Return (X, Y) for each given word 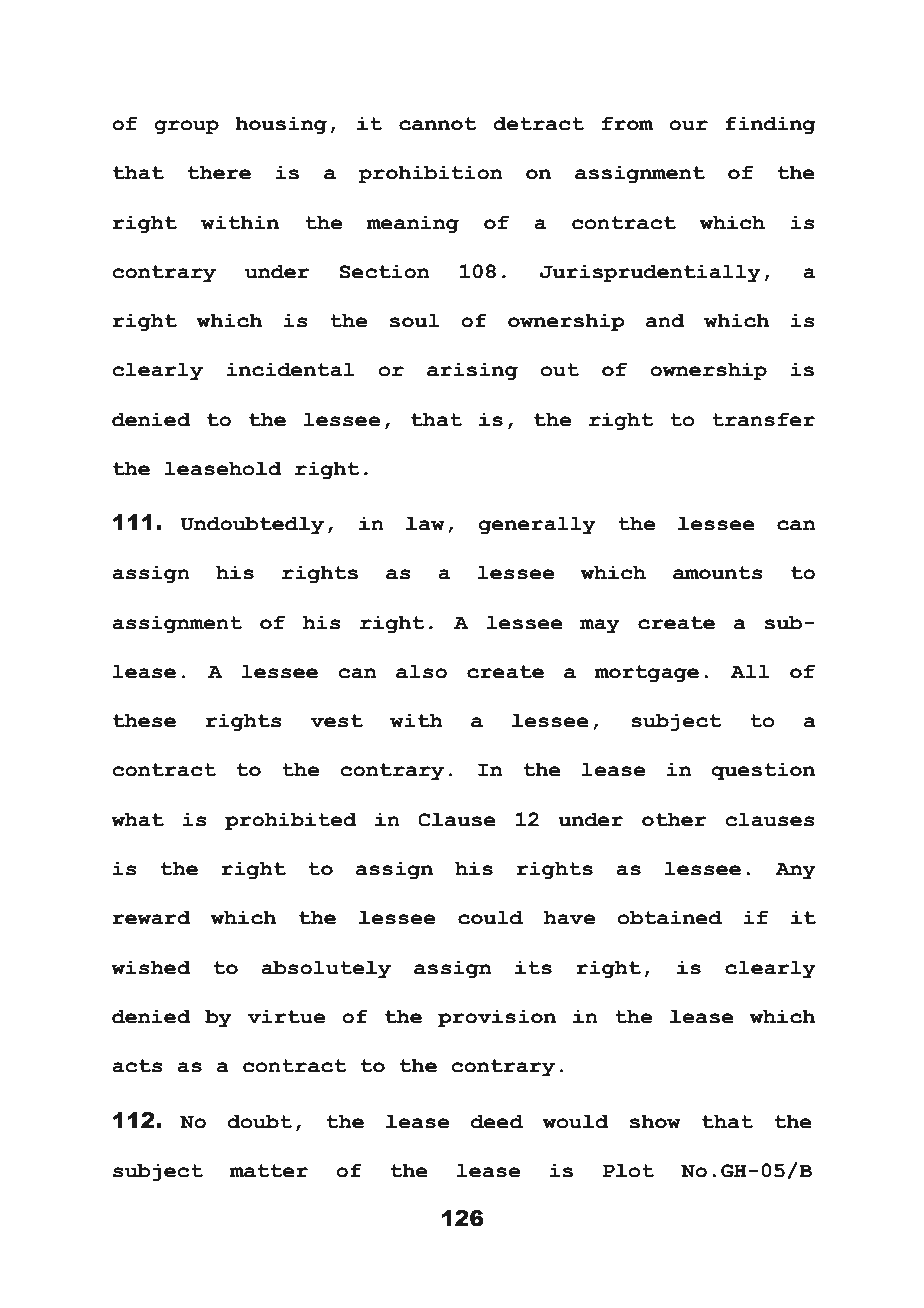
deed (497, 1121)
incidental (290, 369)
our (688, 125)
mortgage (647, 673)
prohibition (430, 174)
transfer (763, 419)
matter (269, 1171)
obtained (670, 917)
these (144, 720)
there (219, 172)
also (421, 671)
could (490, 917)
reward (151, 917)
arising (472, 371)
